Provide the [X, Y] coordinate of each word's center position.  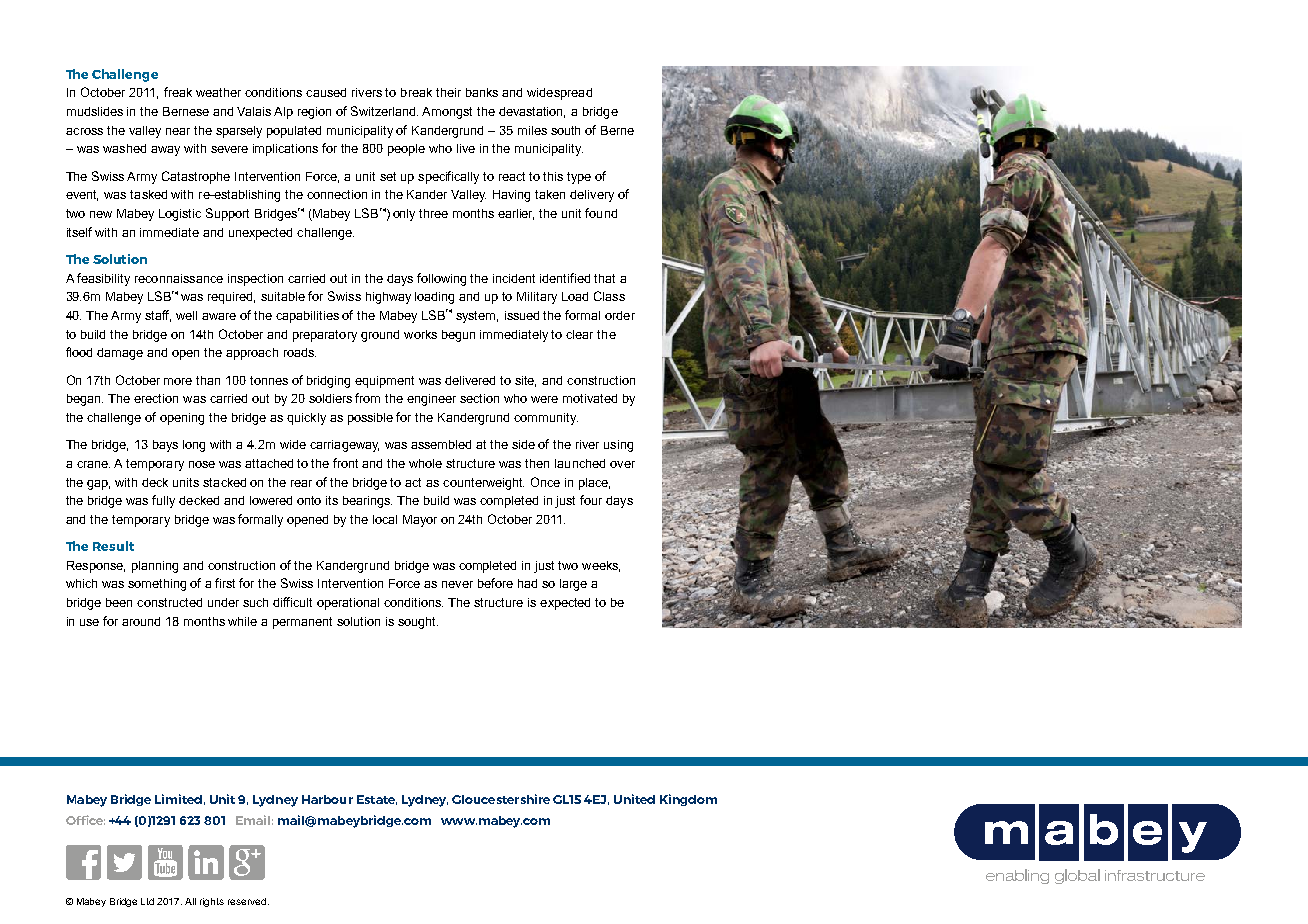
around [141, 621]
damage [120, 354]
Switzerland [384, 111]
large [573, 585]
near [178, 131]
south [565, 130]
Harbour [327, 799]
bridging [328, 382]
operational [348, 604]
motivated [590, 398]
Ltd [147, 901]
